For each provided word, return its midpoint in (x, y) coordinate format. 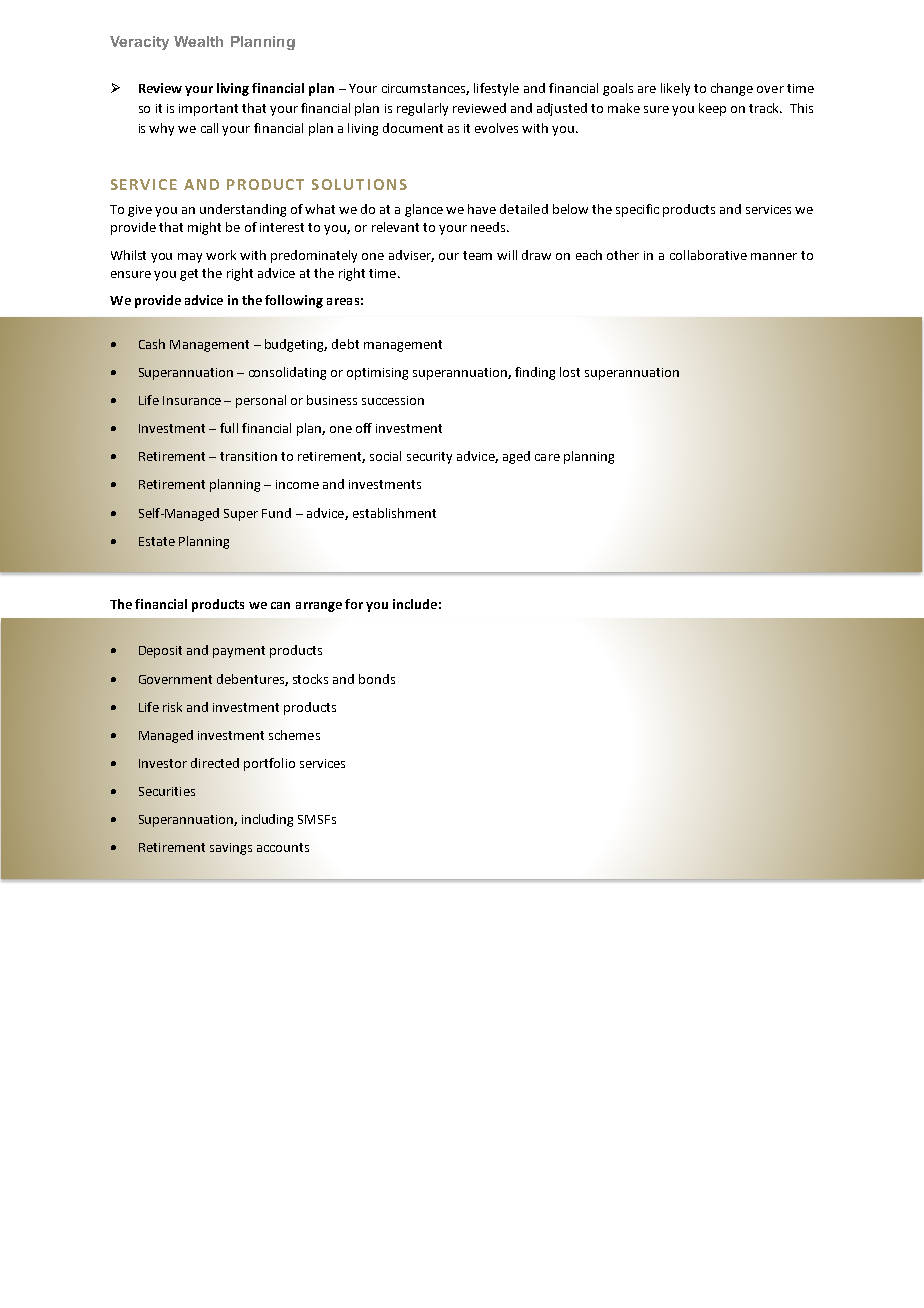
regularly (422, 109)
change (732, 89)
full (229, 428)
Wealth (198, 41)
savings (231, 849)
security (429, 458)
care (547, 457)
